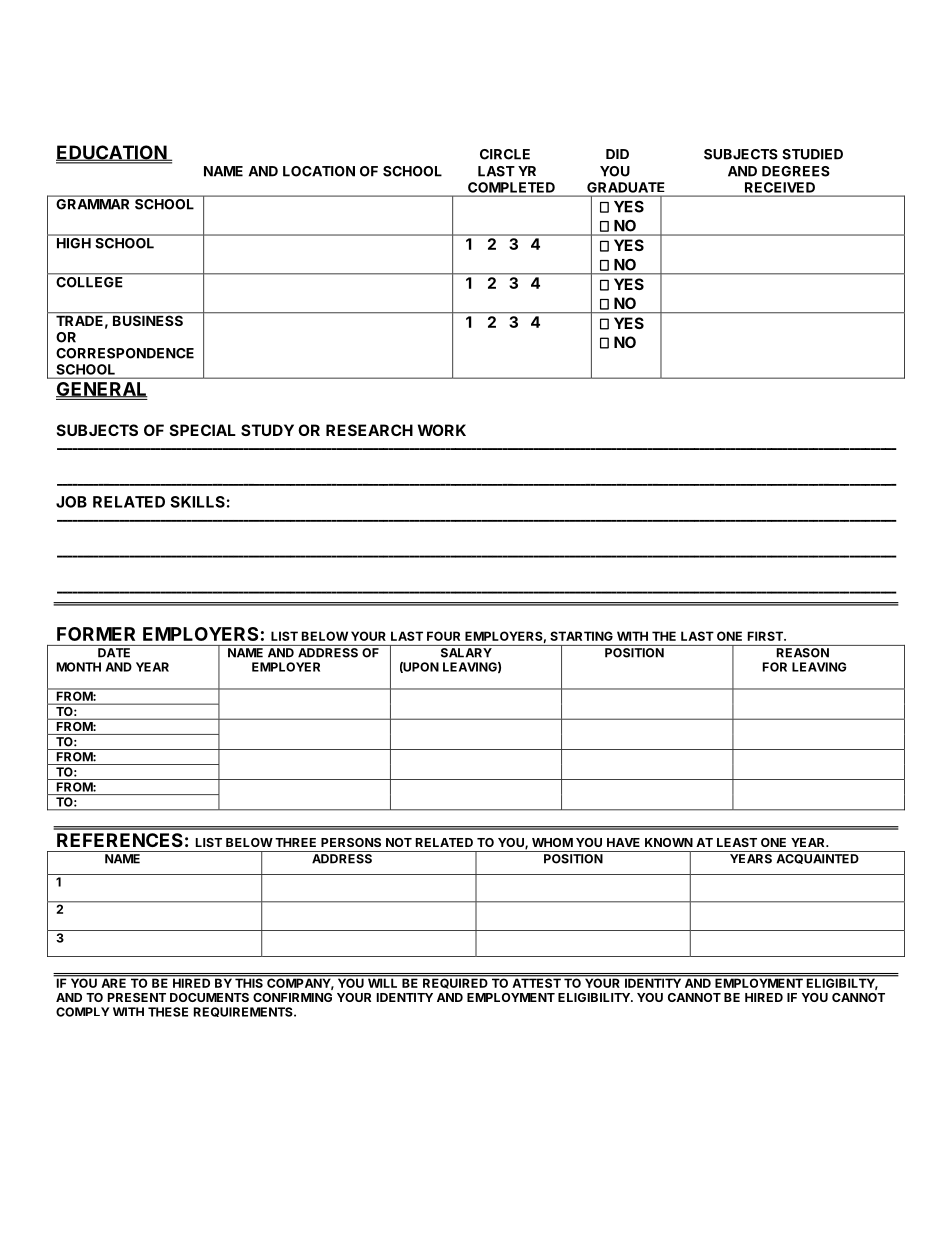 The image size is (952, 1233). I want to click on REQUIRED, so click(455, 982).
